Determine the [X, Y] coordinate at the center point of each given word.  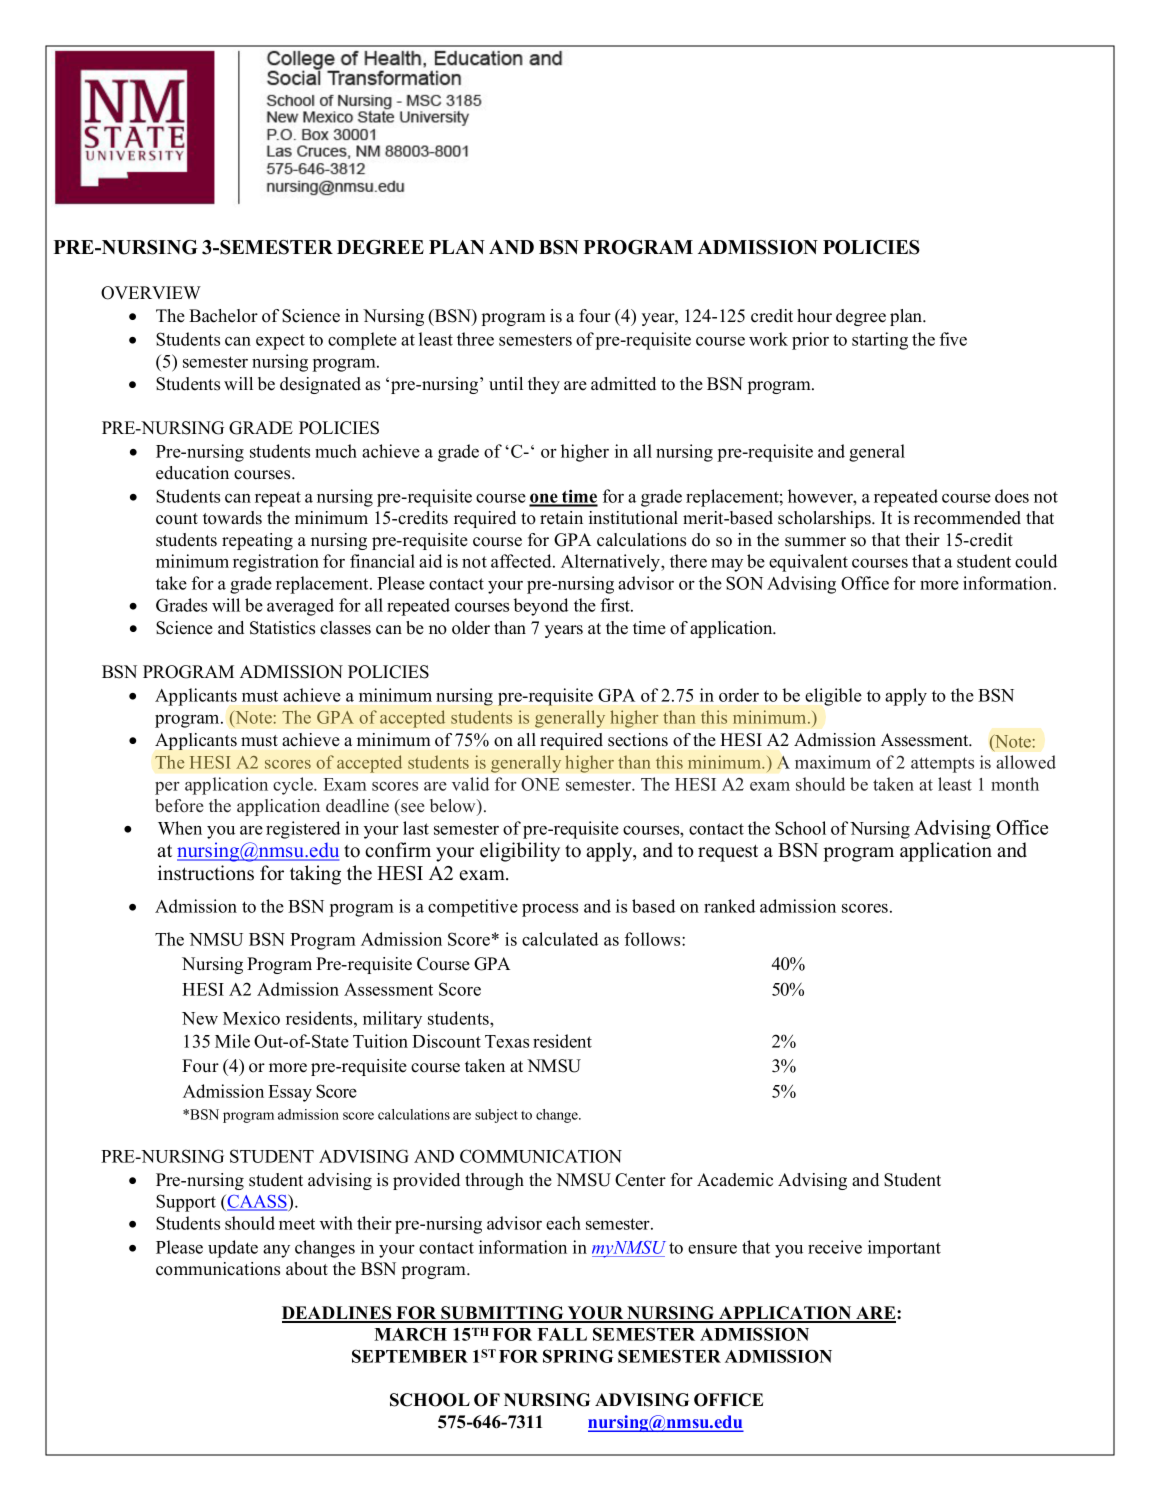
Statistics [282, 628]
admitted [623, 384]
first [616, 605]
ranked [729, 906]
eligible [833, 697]
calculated [560, 939]
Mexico [251, 1018]
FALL [562, 1334]
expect [280, 342]
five [953, 339]
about [307, 1269]
